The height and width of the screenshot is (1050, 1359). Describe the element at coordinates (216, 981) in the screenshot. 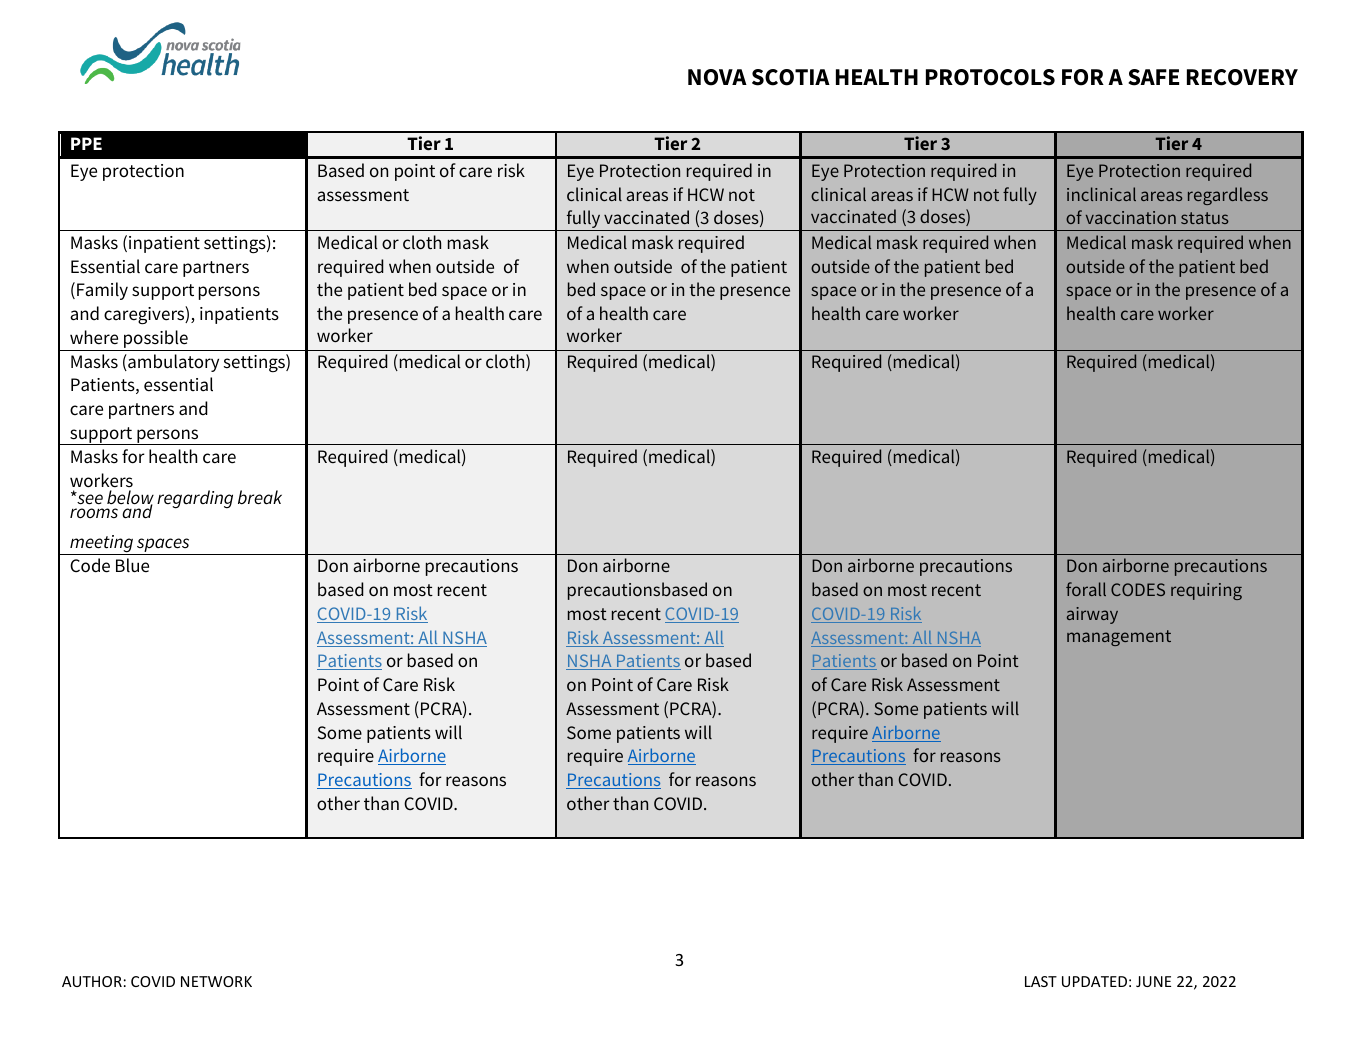

I see `NETWORK` at that location.
